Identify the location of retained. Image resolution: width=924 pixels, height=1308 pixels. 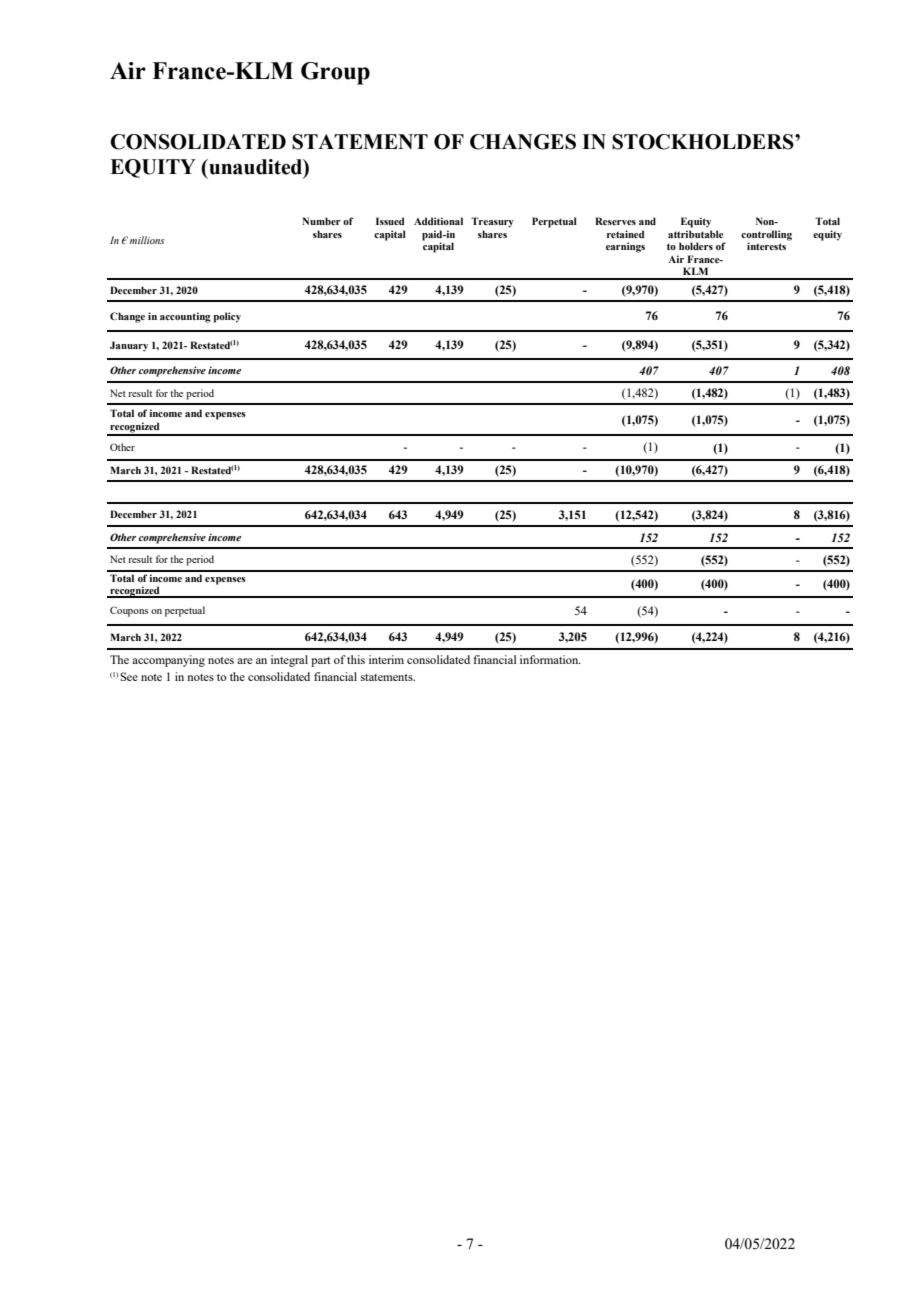
(625, 234).
